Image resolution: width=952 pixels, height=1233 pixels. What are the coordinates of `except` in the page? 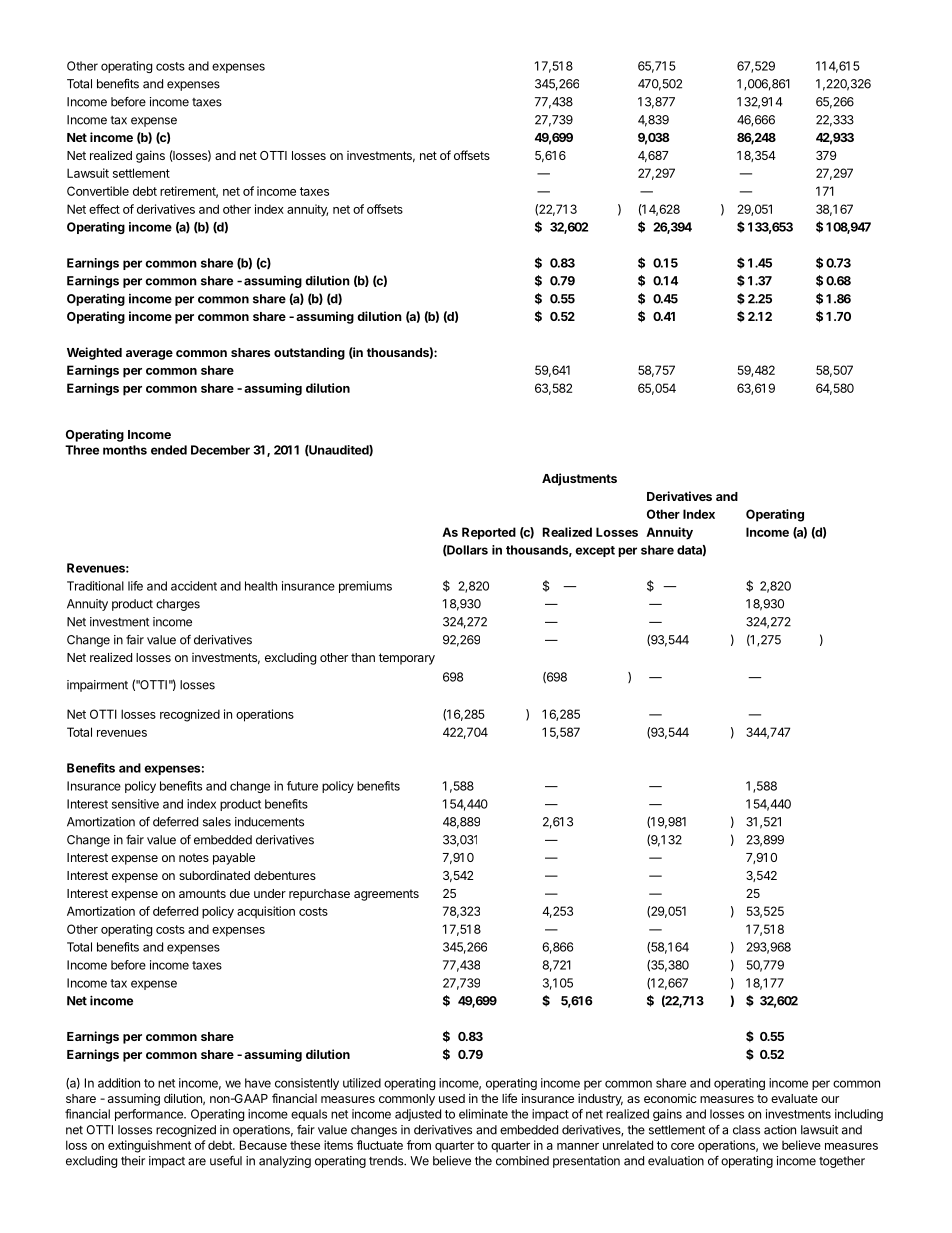 It's located at (595, 551).
